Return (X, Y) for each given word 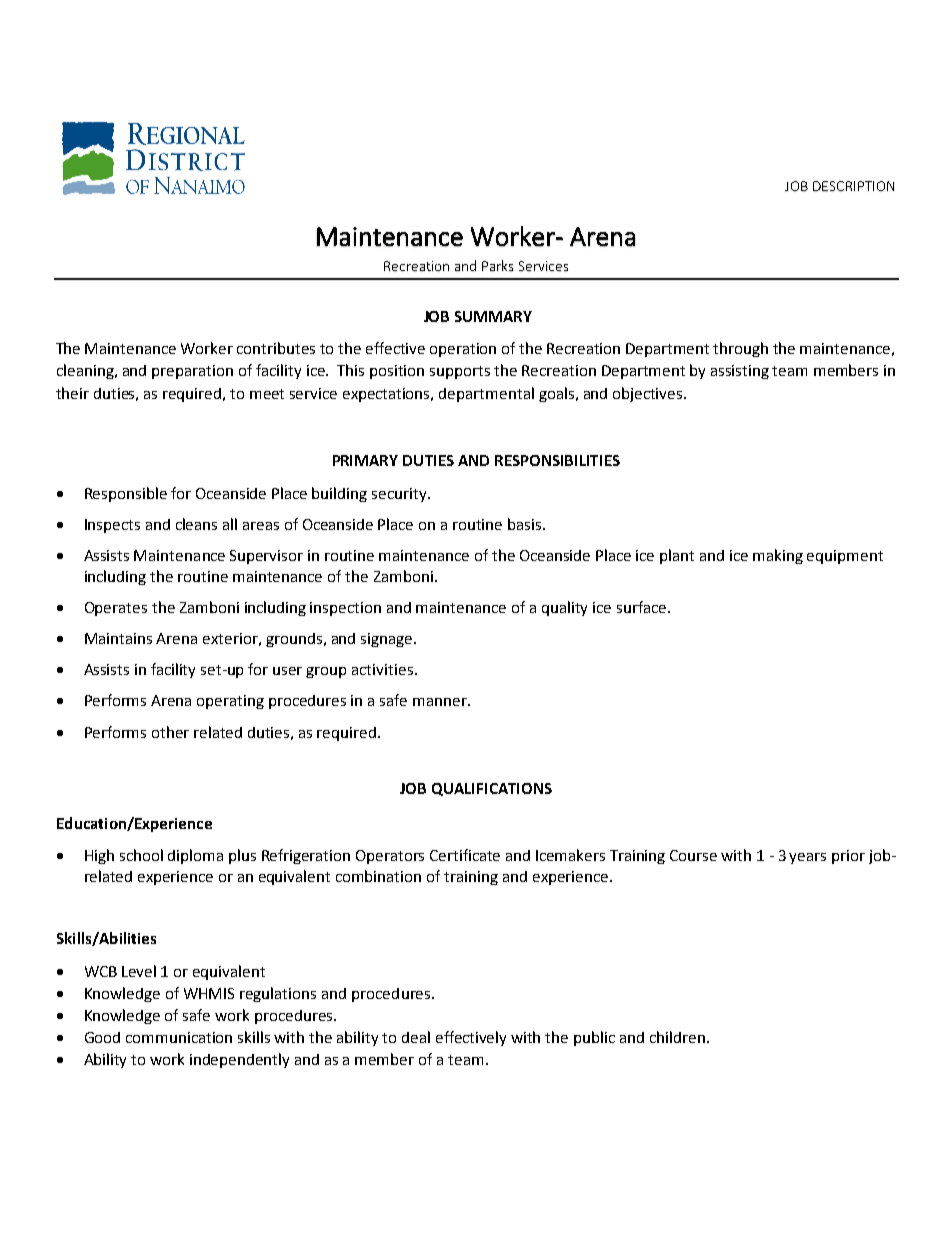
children (677, 1037)
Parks (497, 265)
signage (388, 640)
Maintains (118, 638)
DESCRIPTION (853, 186)
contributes (276, 348)
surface (643, 607)
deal (416, 1037)
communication (179, 1037)
